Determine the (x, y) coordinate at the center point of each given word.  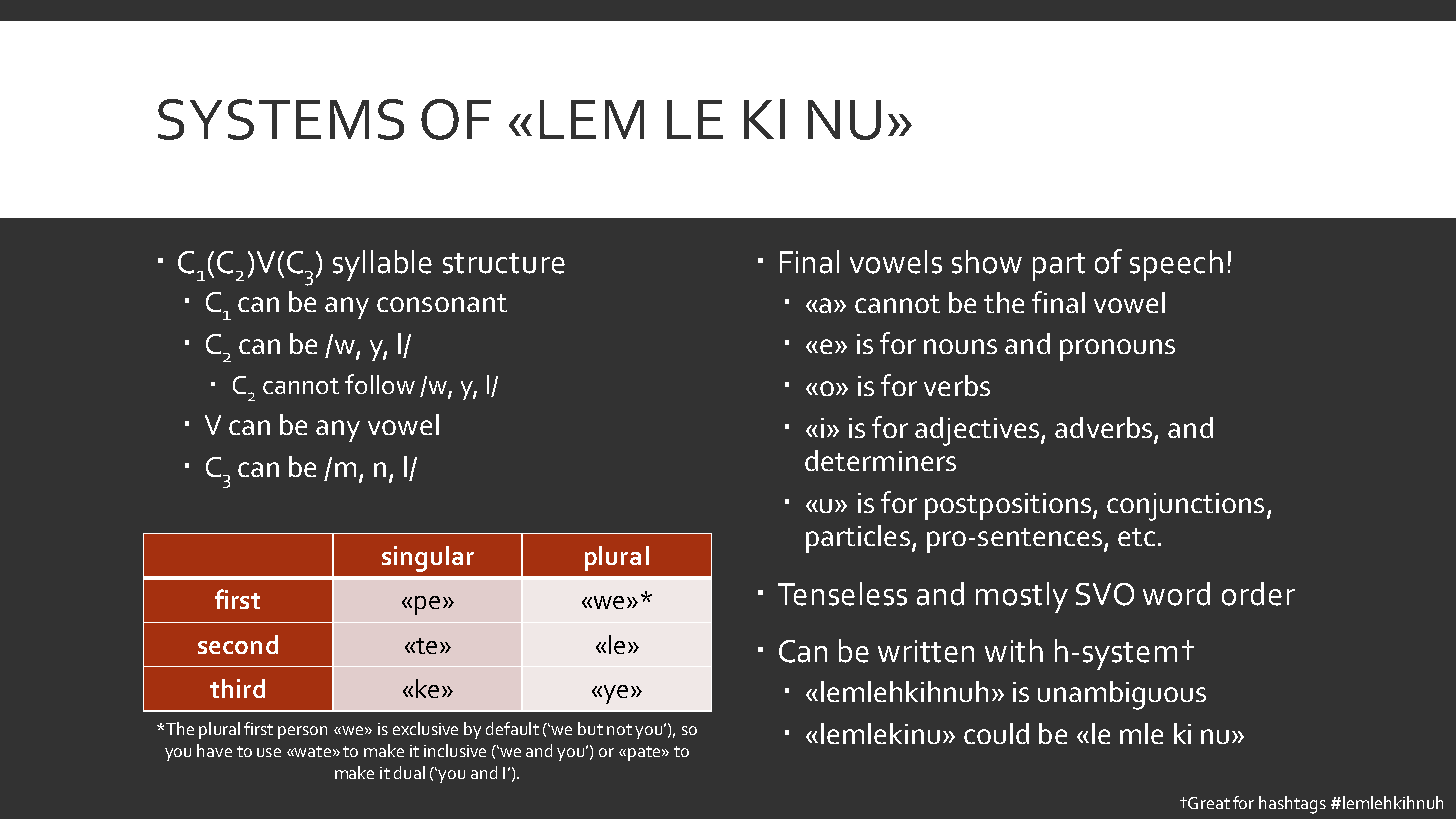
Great (1208, 803)
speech (1176, 265)
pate (645, 753)
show (987, 262)
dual (409, 772)
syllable (382, 265)
